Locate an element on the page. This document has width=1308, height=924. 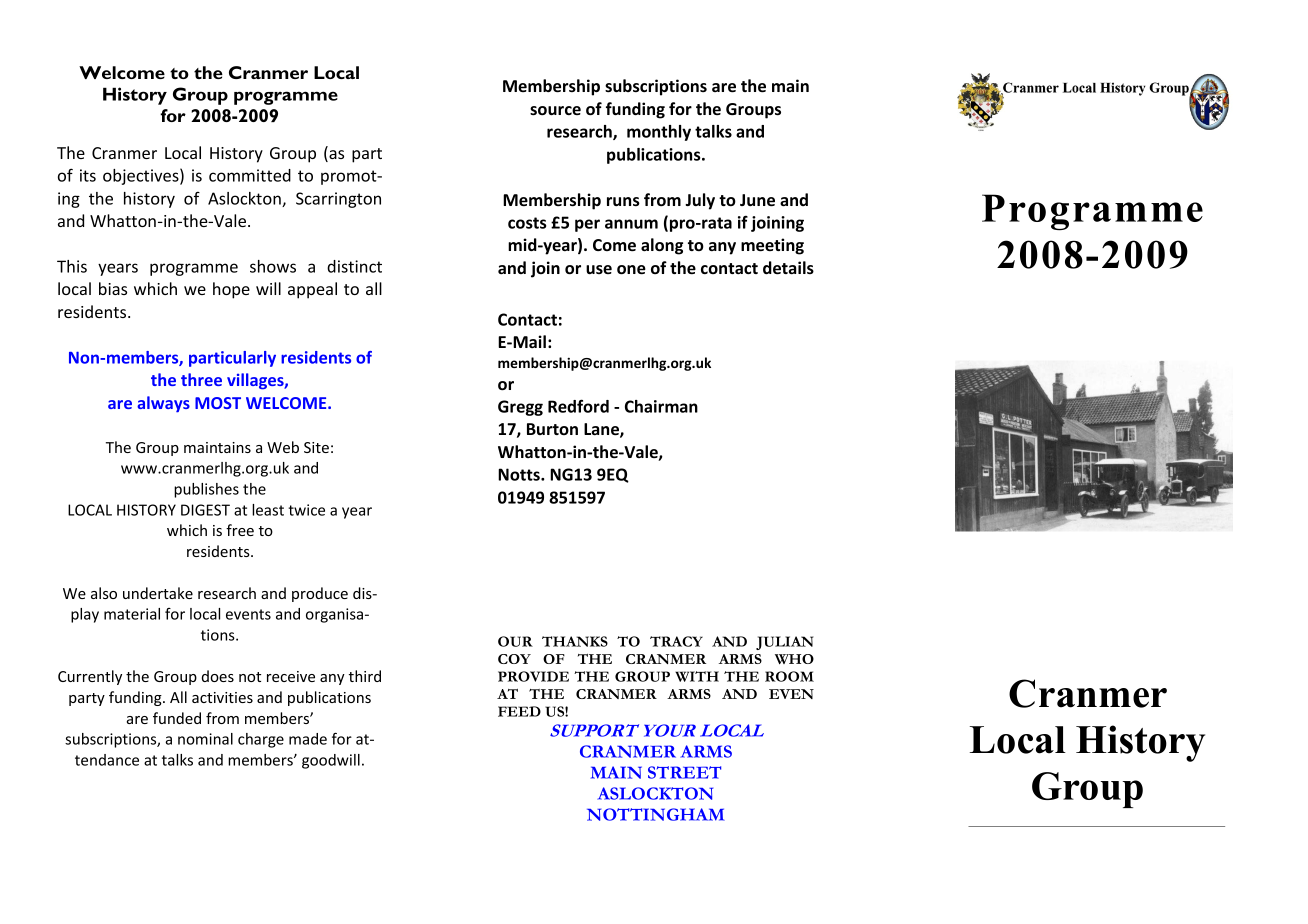
undertake is located at coordinates (158, 593).
